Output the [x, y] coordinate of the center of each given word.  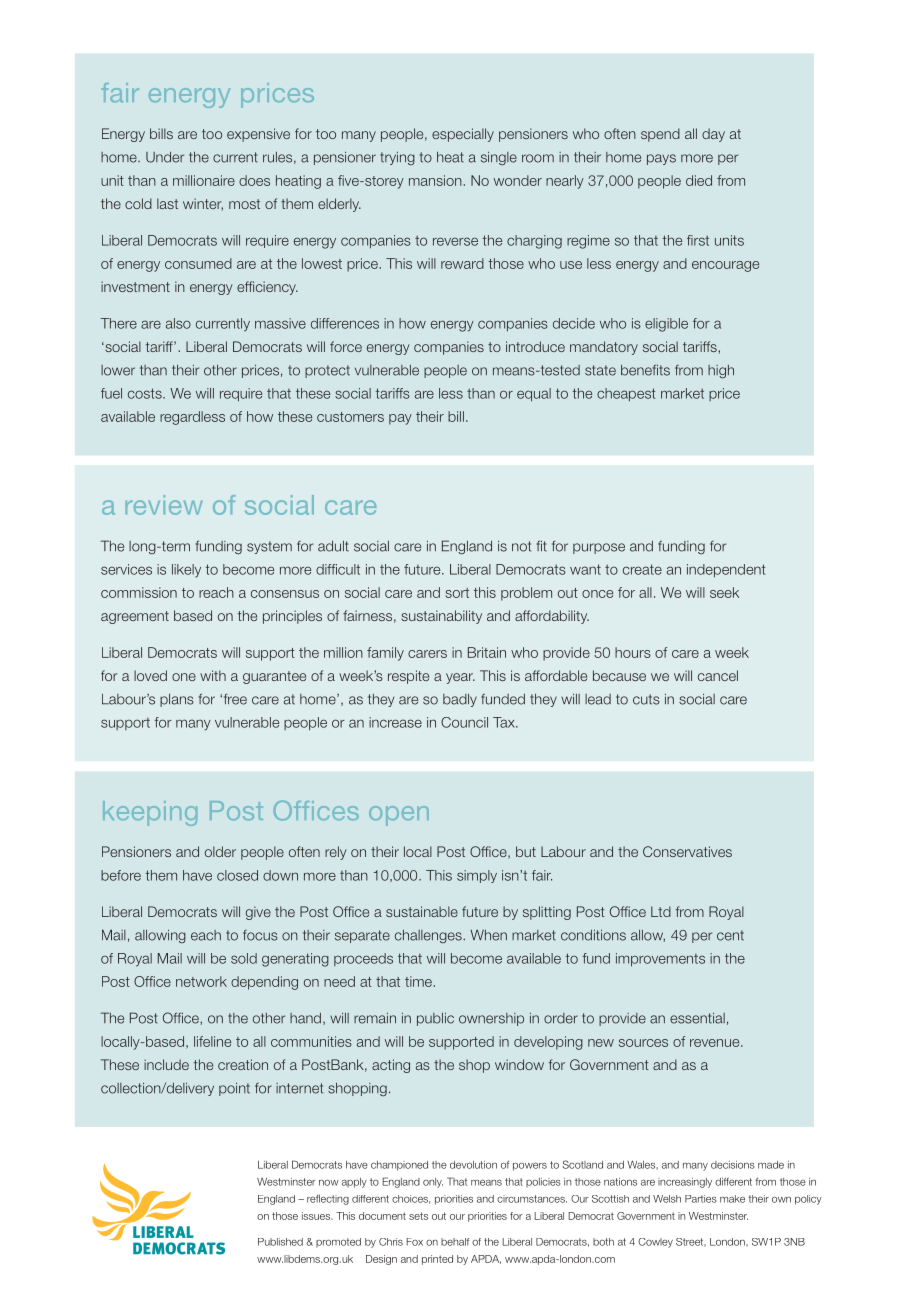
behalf [455, 1242]
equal [534, 395]
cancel [718, 675]
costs [146, 393]
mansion [436, 180]
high [721, 372]
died [699, 180]
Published [280, 1242]
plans [177, 700]
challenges [429, 936]
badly [460, 700]
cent [730, 935]
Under [165, 157]
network [201, 981]
